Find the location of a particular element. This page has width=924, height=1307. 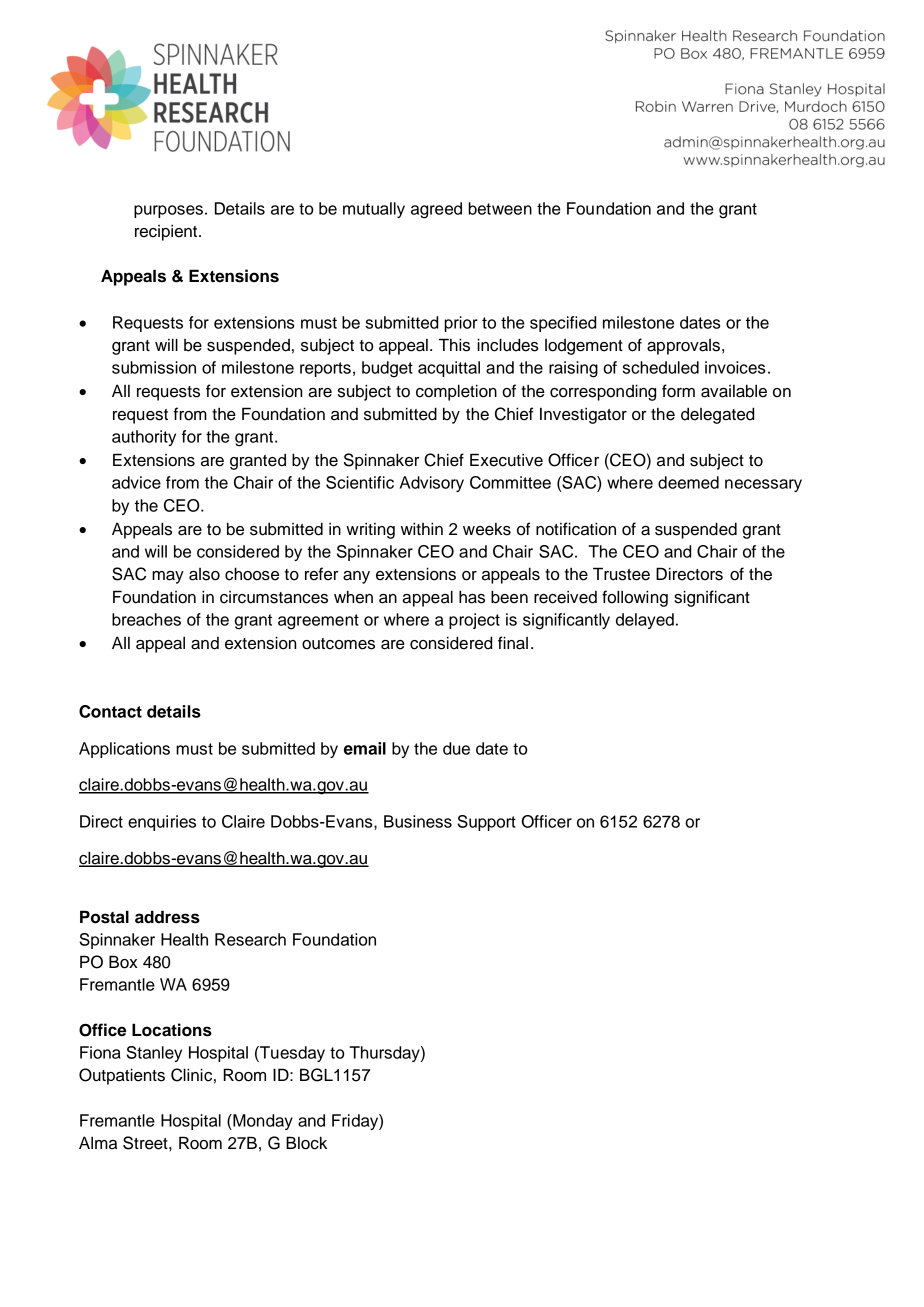

agreed is located at coordinates (436, 210).
